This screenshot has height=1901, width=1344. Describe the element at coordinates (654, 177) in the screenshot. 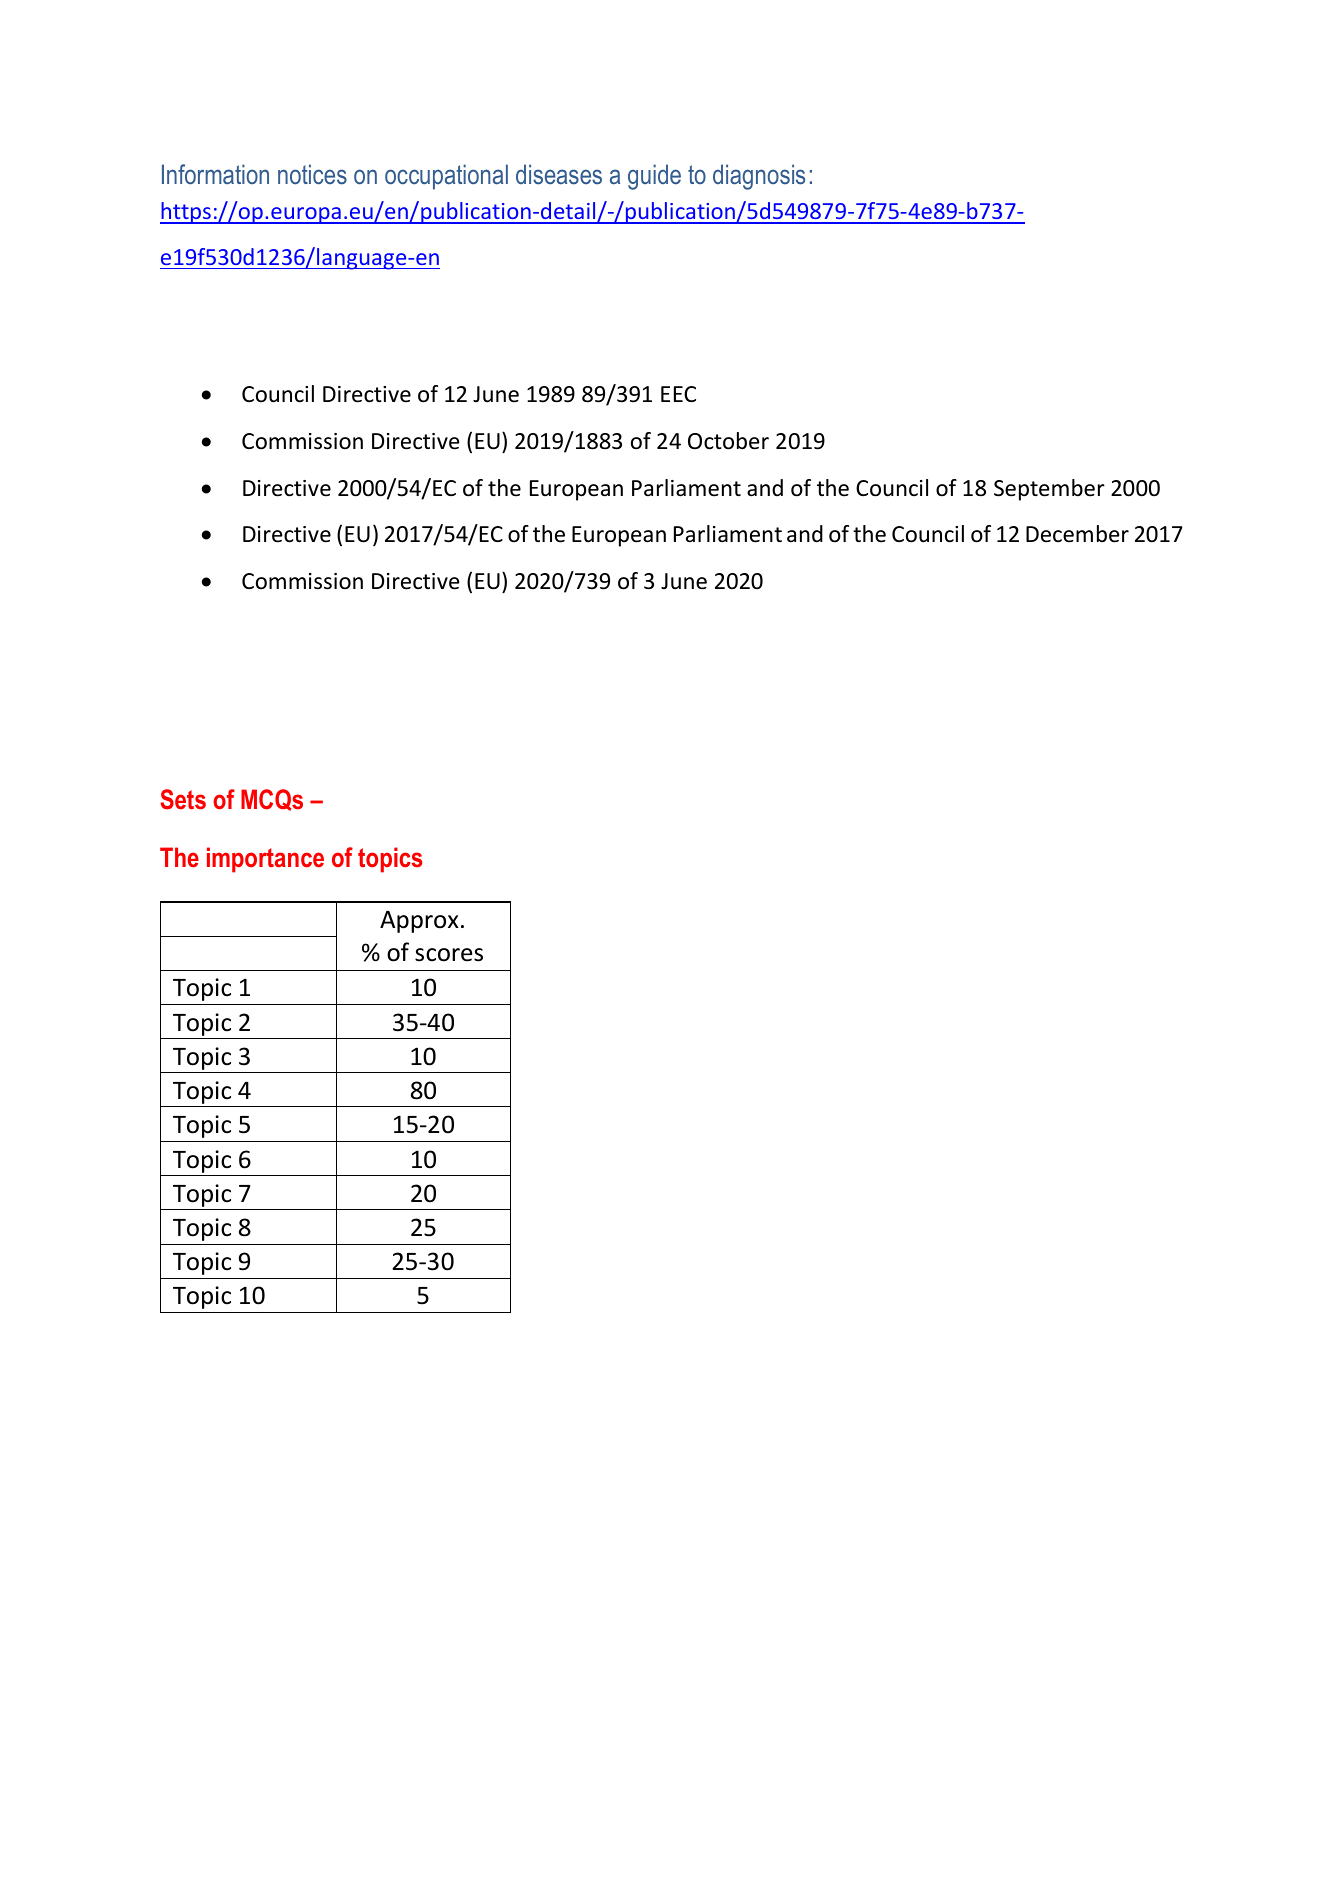

I see `guide` at that location.
